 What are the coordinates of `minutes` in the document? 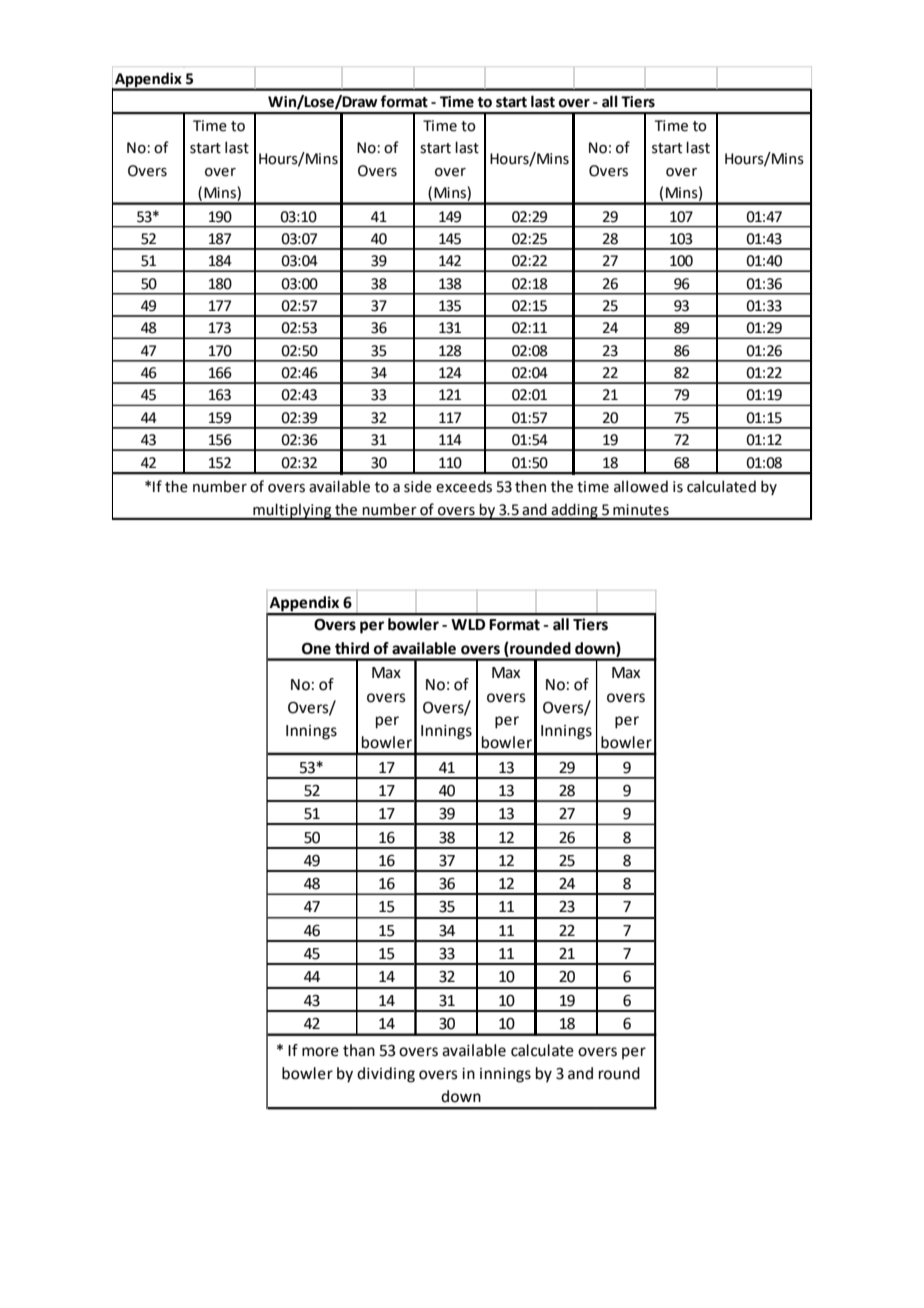 It's located at (641, 509).
